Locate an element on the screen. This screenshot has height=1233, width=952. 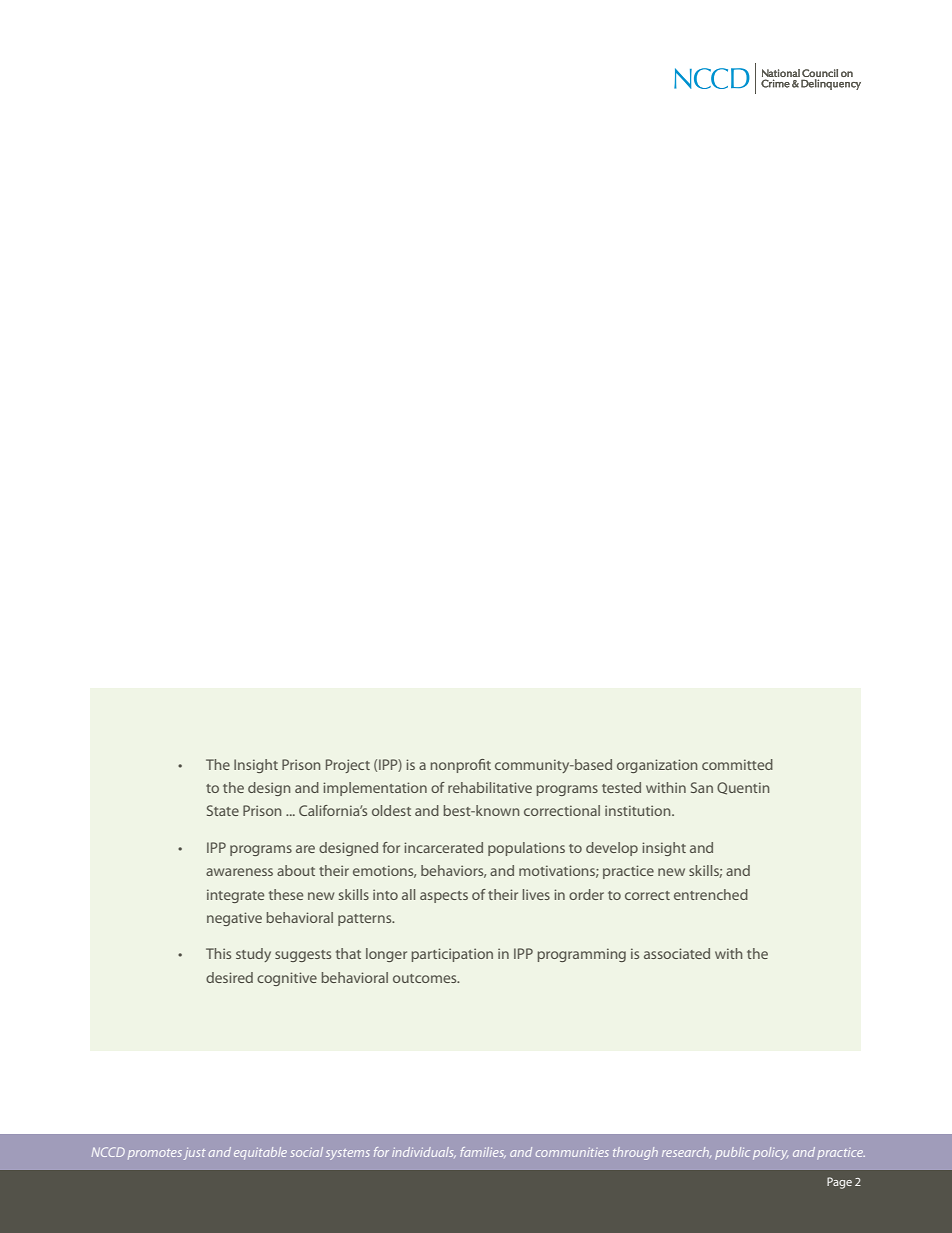
families is located at coordinates (483, 1152).
